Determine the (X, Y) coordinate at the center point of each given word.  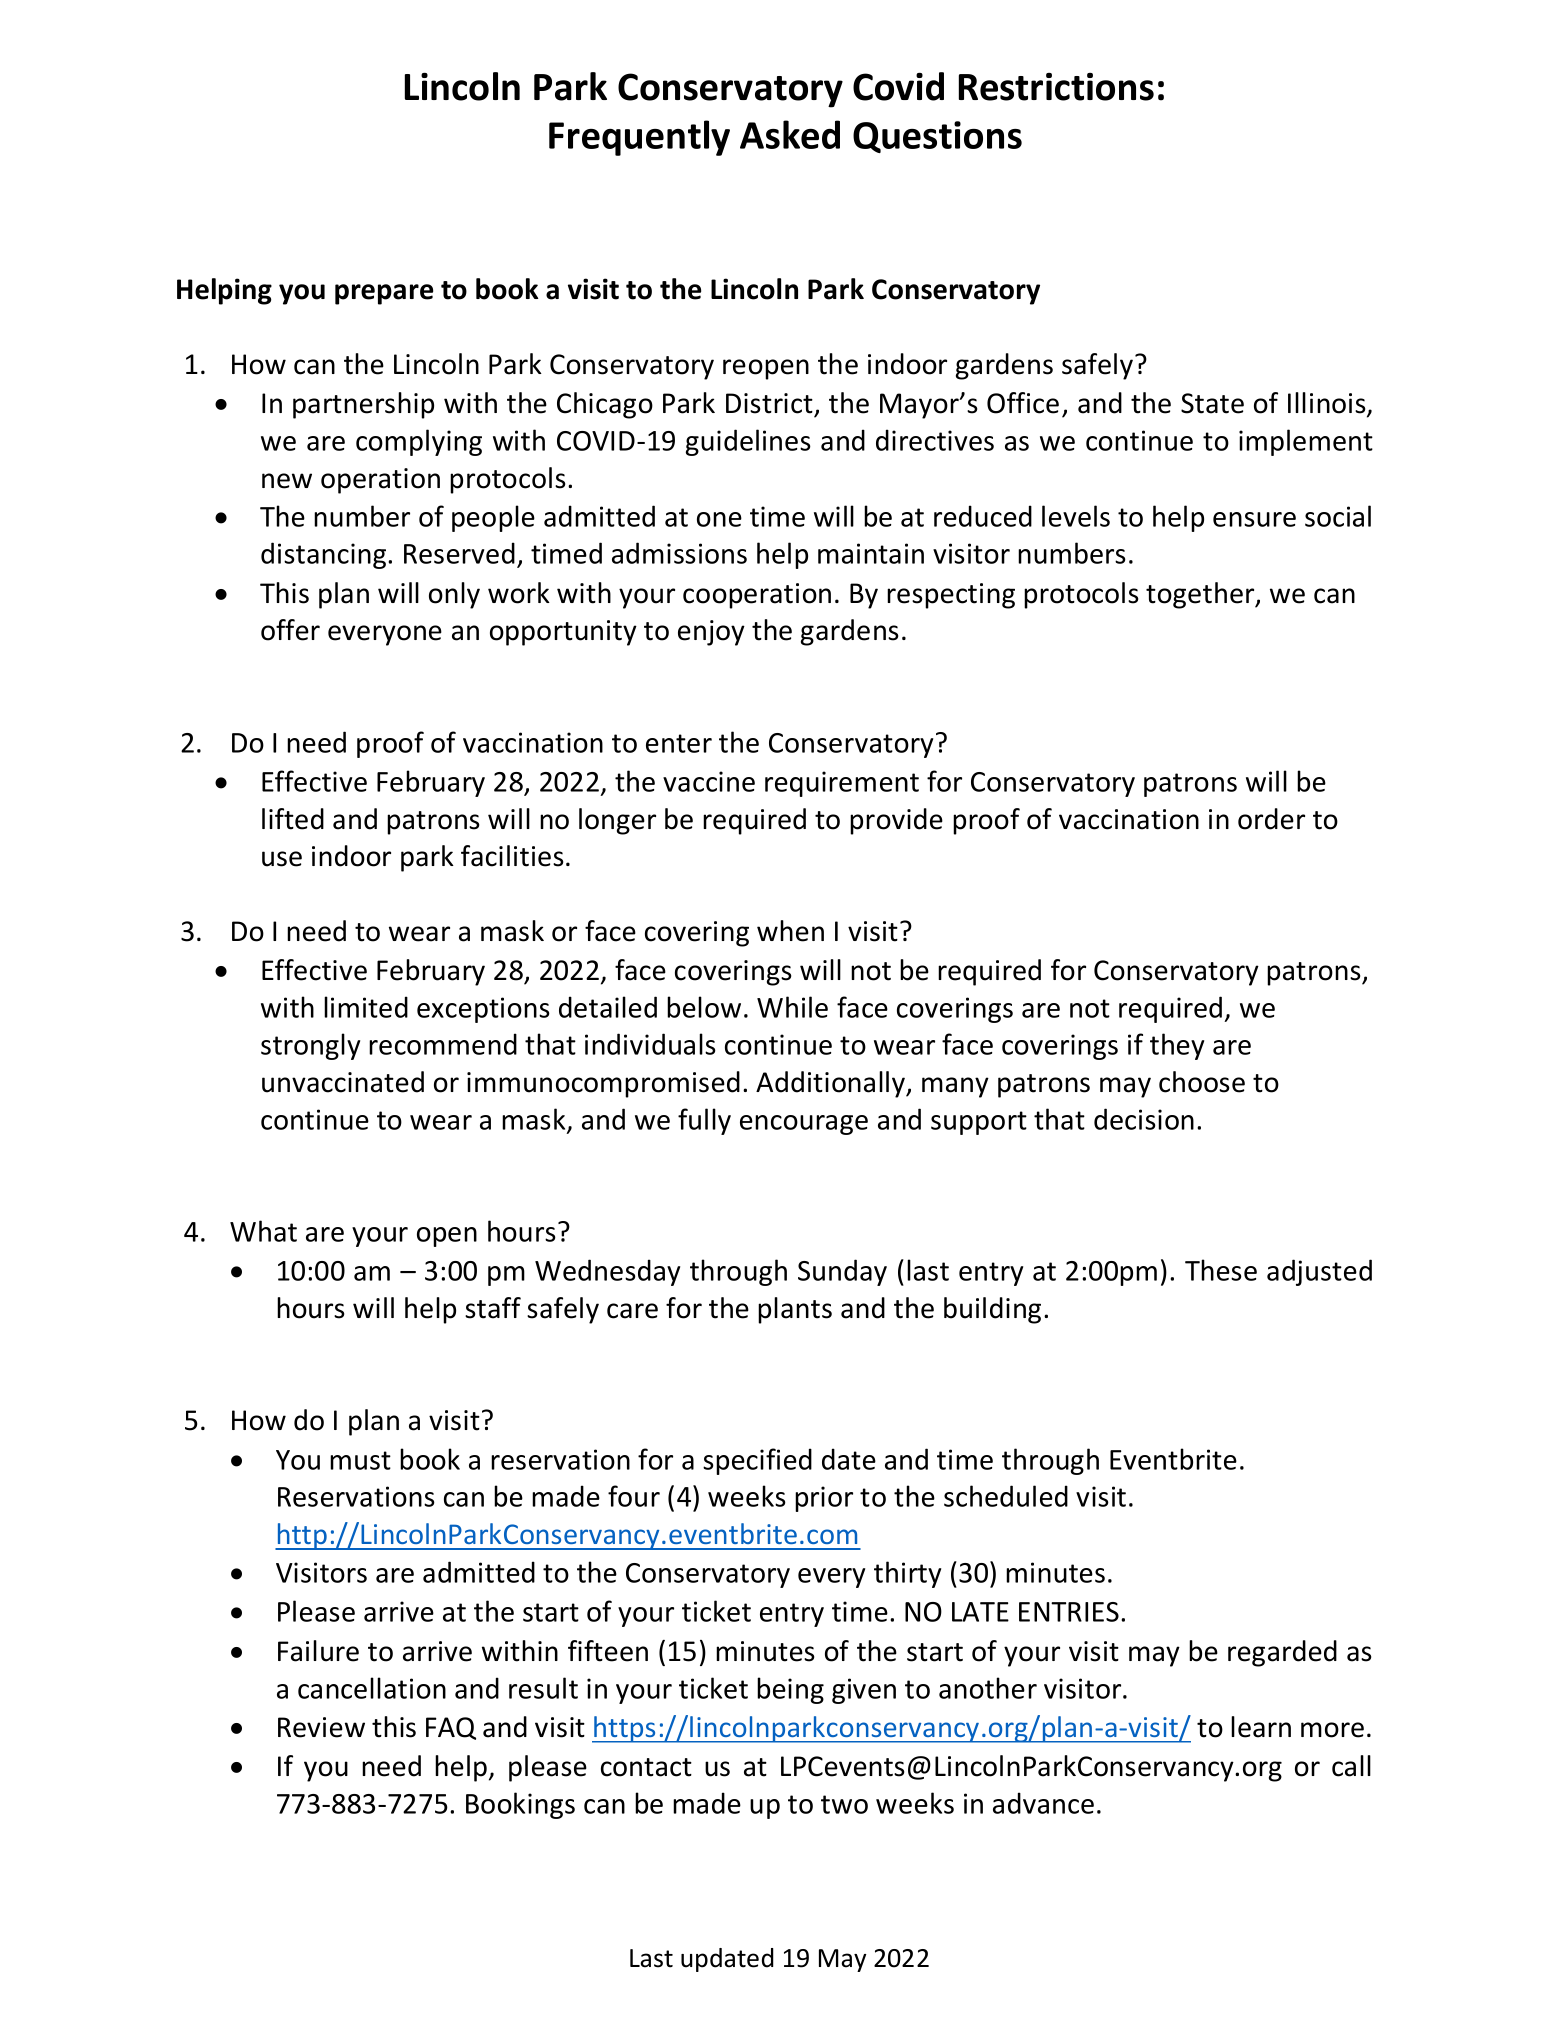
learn (1261, 1727)
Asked (790, 134)
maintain (871, 553)
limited (366, 1007)
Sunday (842, 1272)
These (1221, 1270)
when (790, 931)
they (1177, 1046)
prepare (384, 294)
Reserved (459, 553)
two (844, 1804)
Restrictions (1056, 87)
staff (493, 1308)
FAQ (451, 1728)
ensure (1254, 519)
